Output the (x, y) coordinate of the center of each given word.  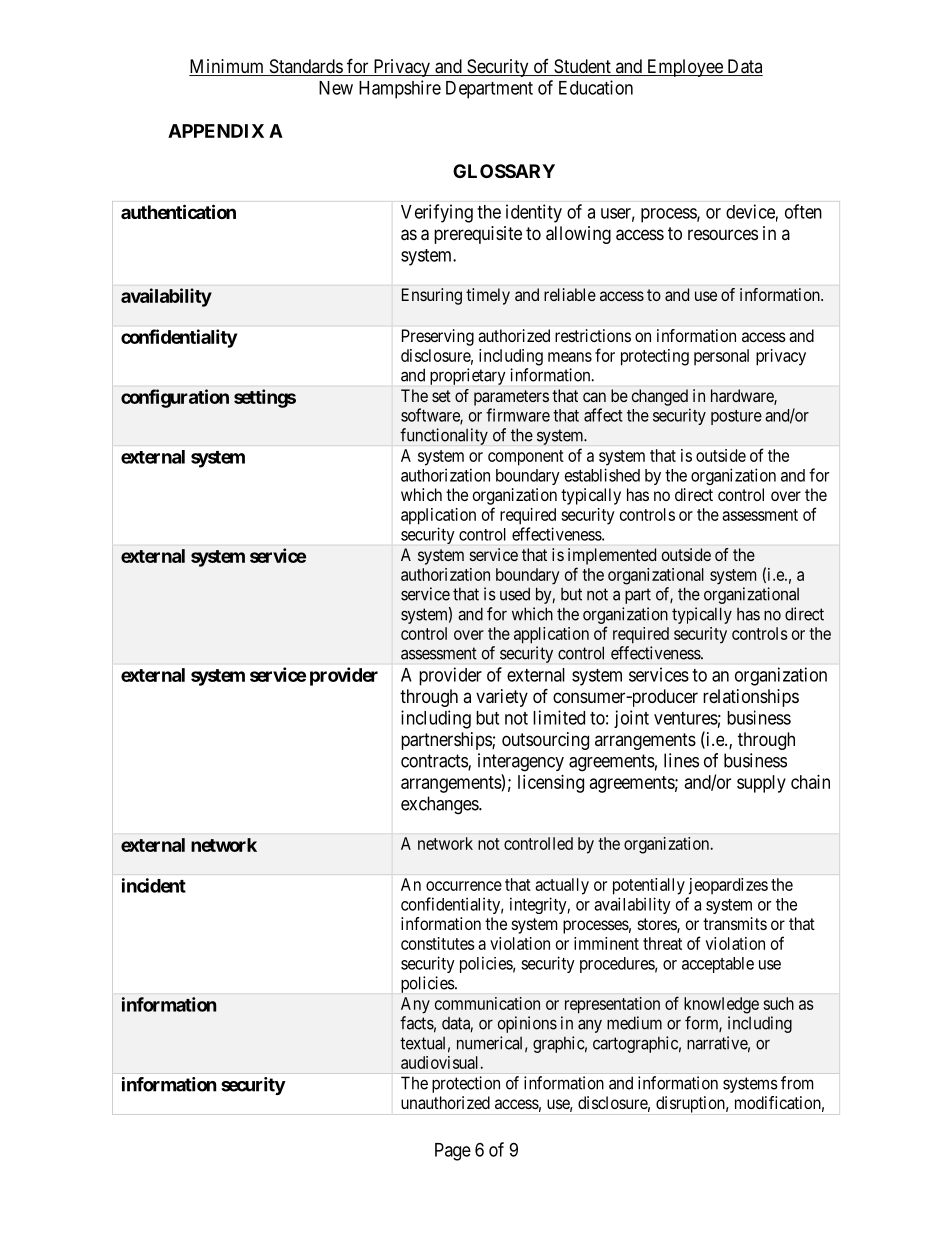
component (526, 458)
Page (453, 1152)
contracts (435, 762)
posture (736, 417)
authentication (178, 211)
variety (502, 698)
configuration (175, 398)
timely (488, 296)
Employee (685, 68)
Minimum (227, 67)
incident (154, 885)
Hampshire (400, 89)
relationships (751, 698)
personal (721, 357)
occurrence (464, 886)
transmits (735, 923)
